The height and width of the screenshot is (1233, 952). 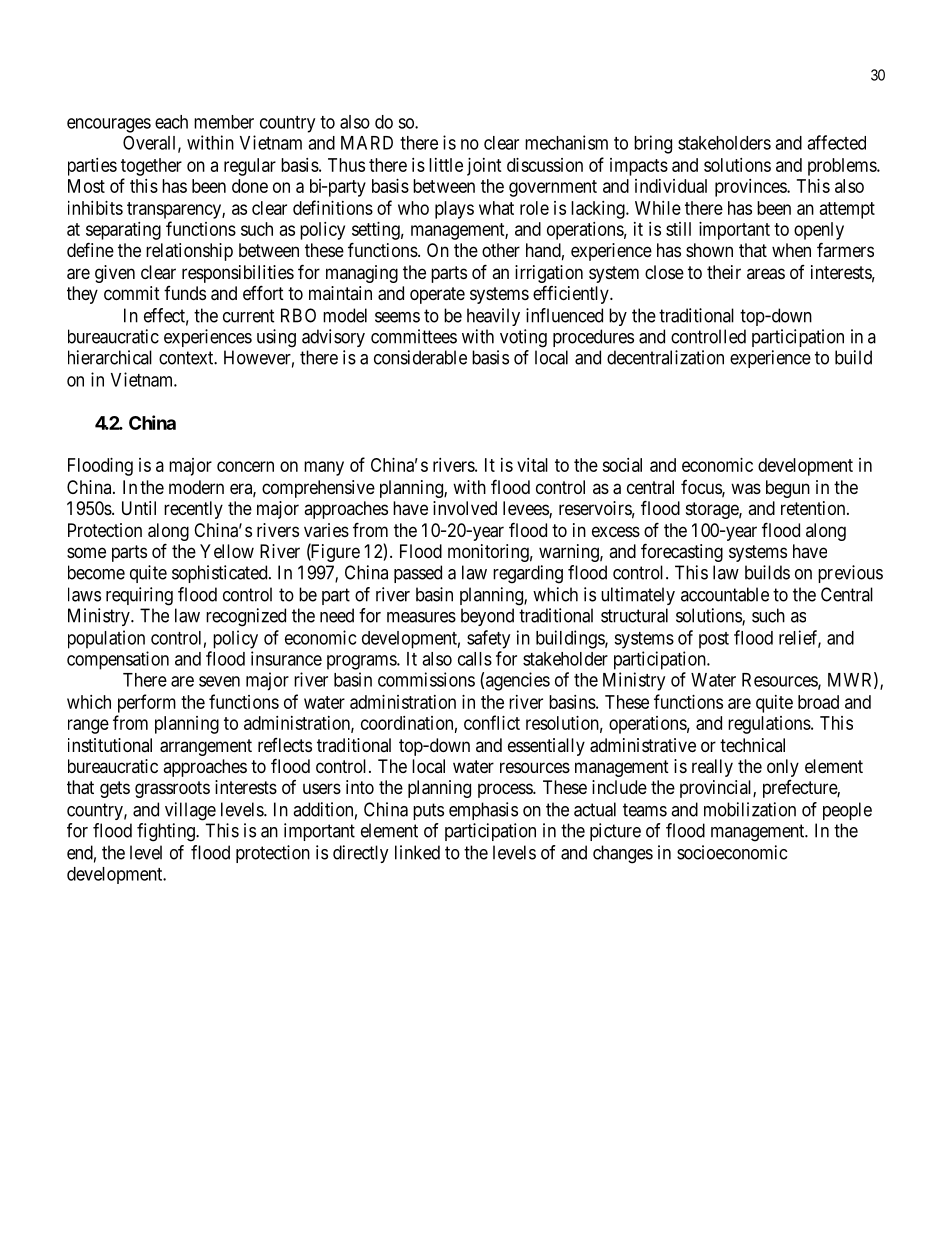 I want to click on calls, so click(x=475, y=659).
